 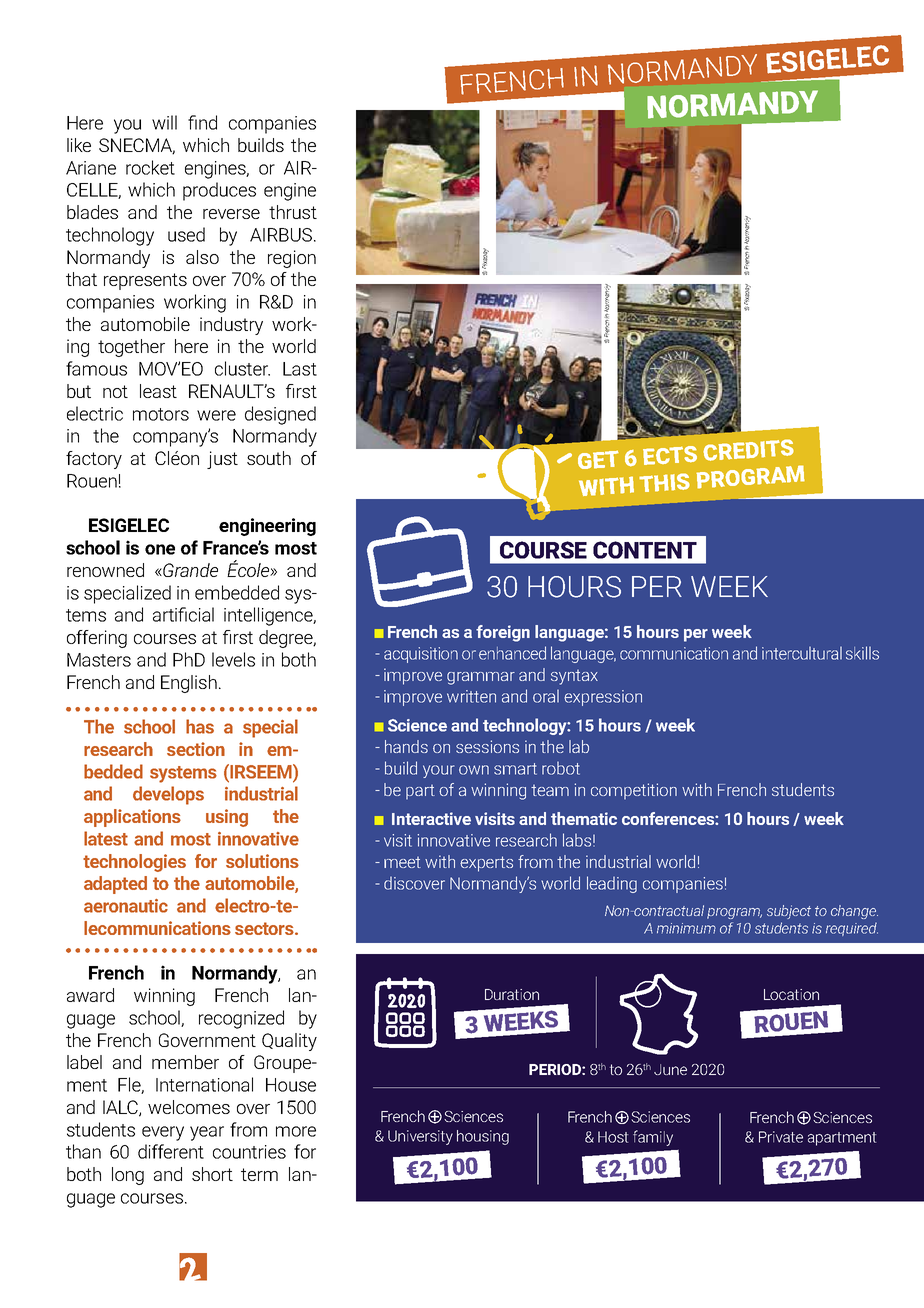 What do you see at coordinates (634, 791) in the image?
I see `competition` at bounding box center [634, 791].
